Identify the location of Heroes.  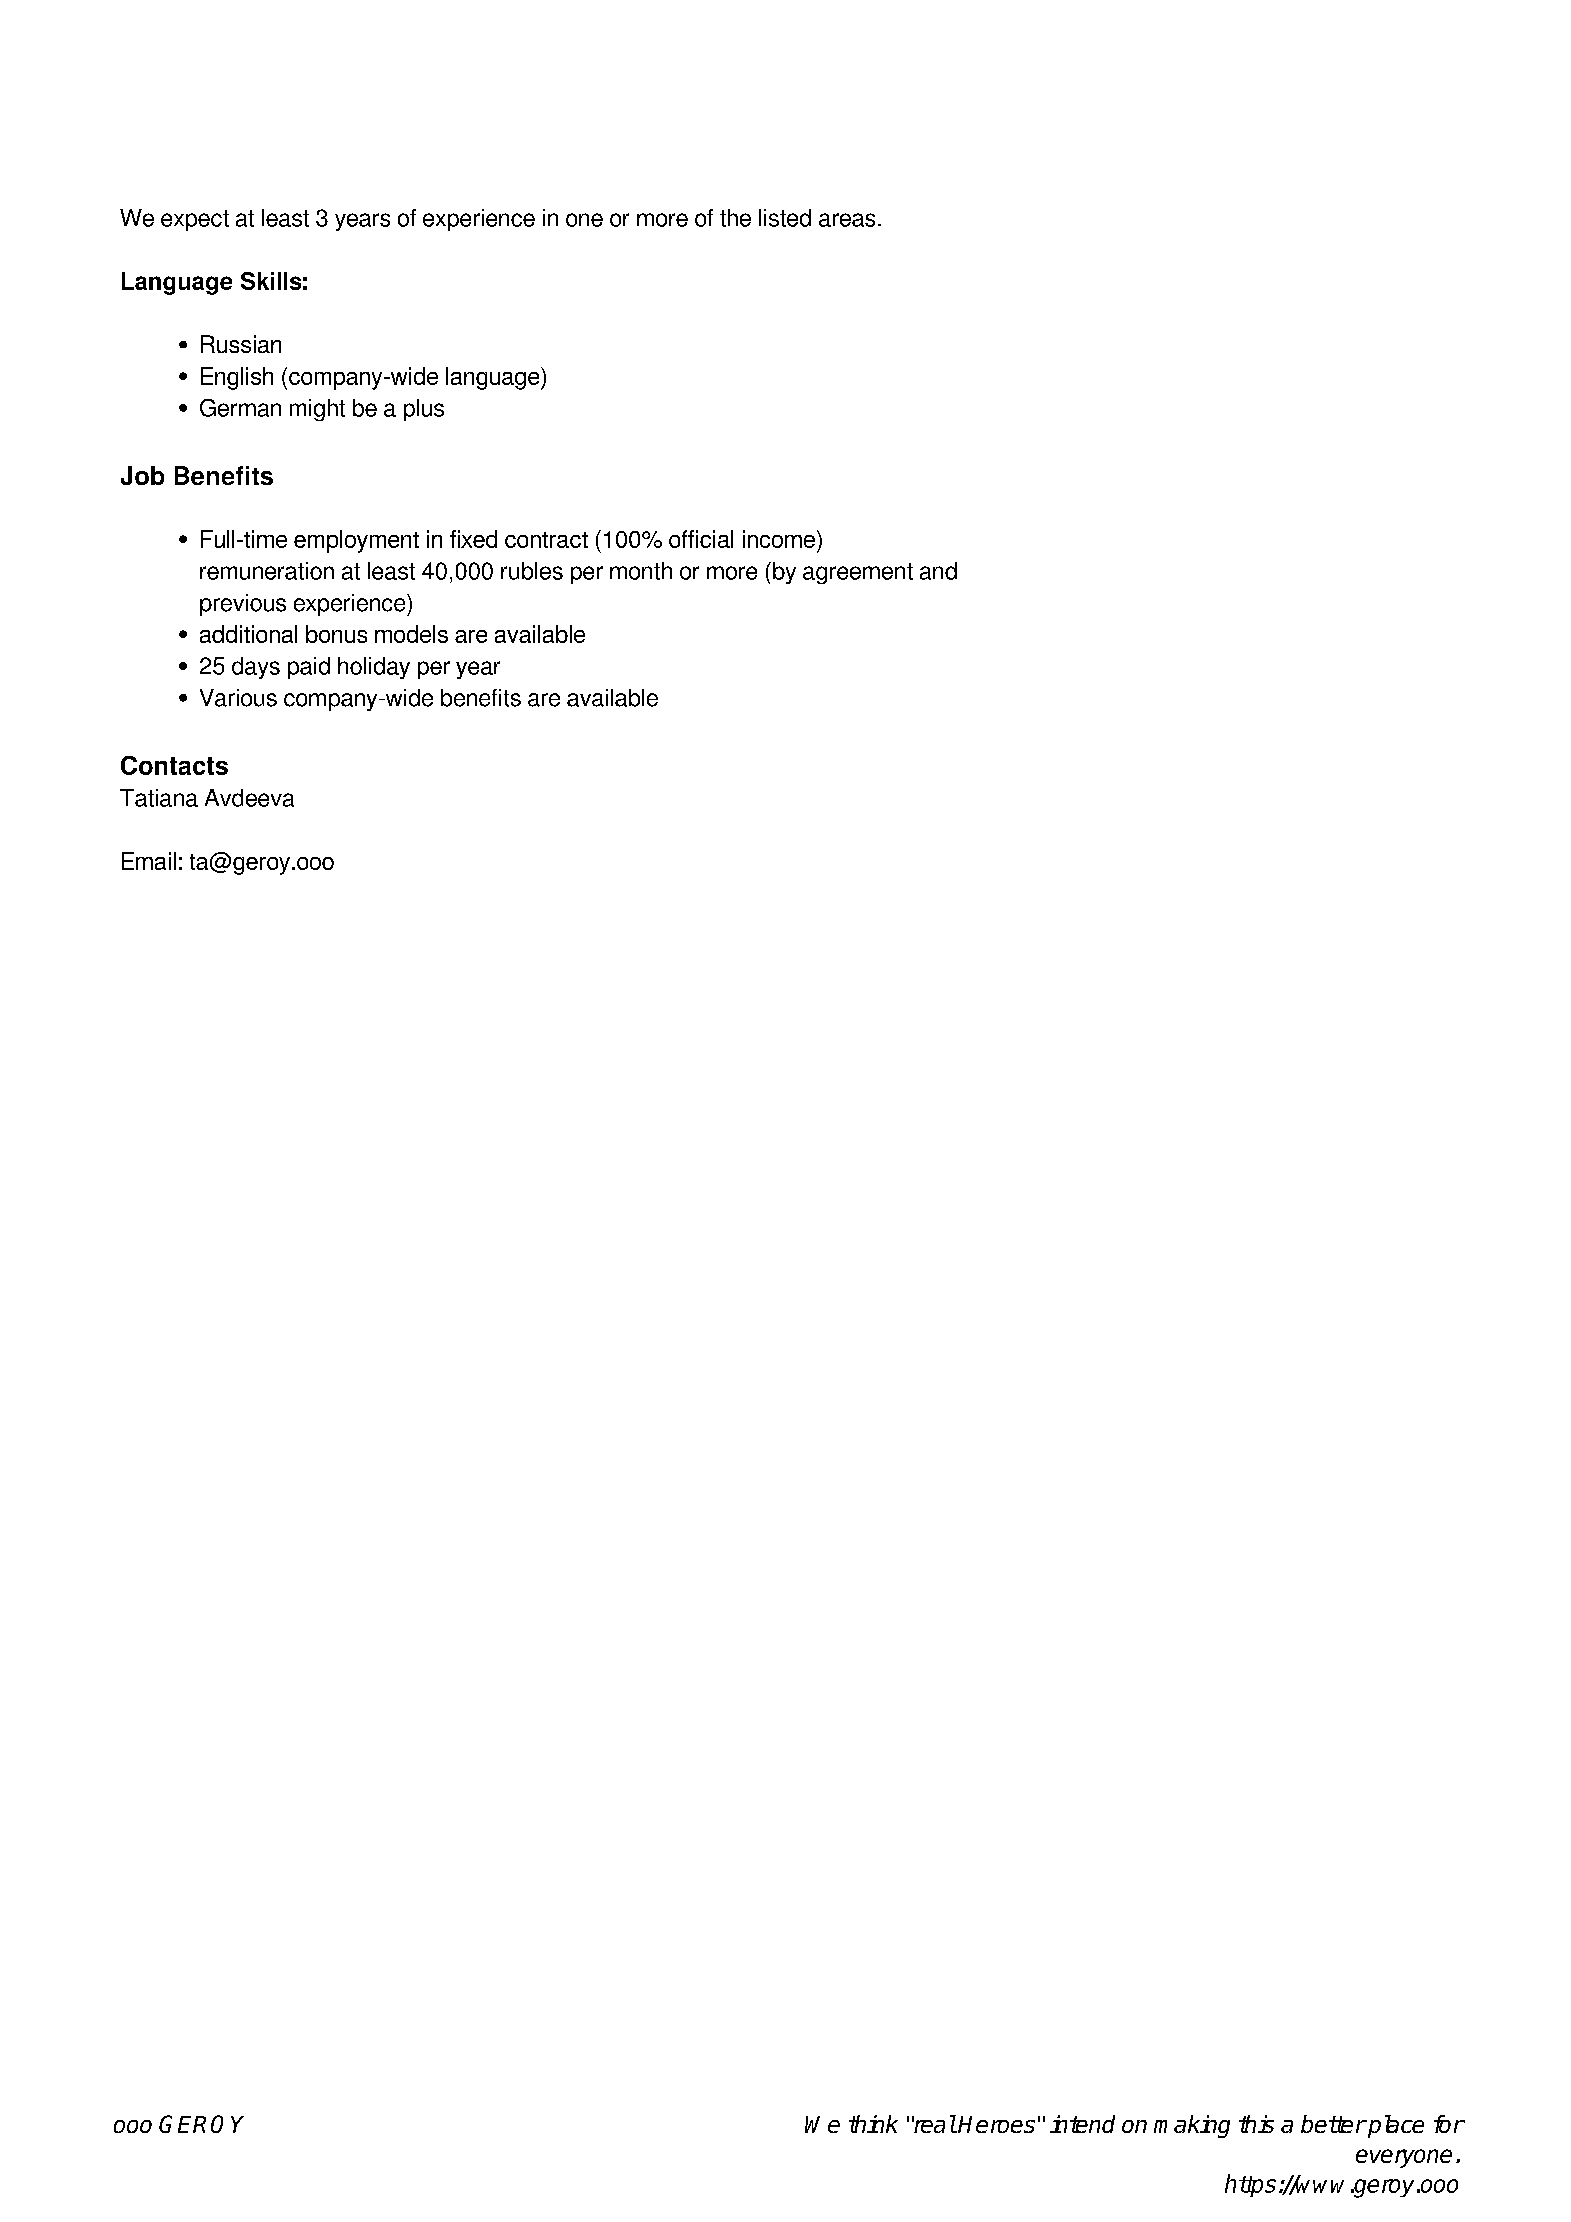
(996, 2124).
